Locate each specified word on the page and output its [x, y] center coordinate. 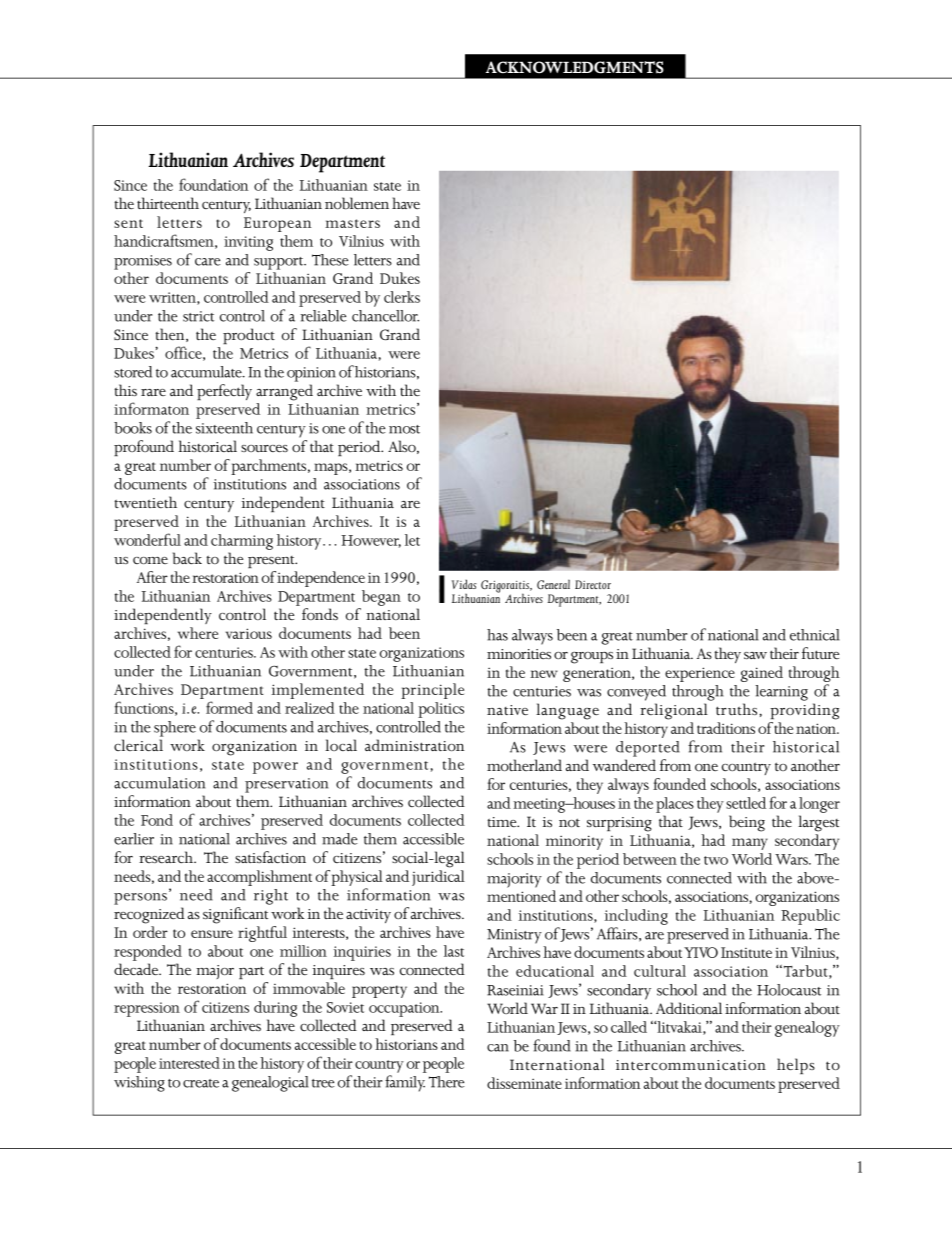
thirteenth [168, 203]
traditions [726, 728]
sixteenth [224, 428]
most [404, 429]
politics [441, 710]
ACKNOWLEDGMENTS [575, 67]
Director [593, 584]
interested [189, 1063]
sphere [175, 729]
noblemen [357, 203]
